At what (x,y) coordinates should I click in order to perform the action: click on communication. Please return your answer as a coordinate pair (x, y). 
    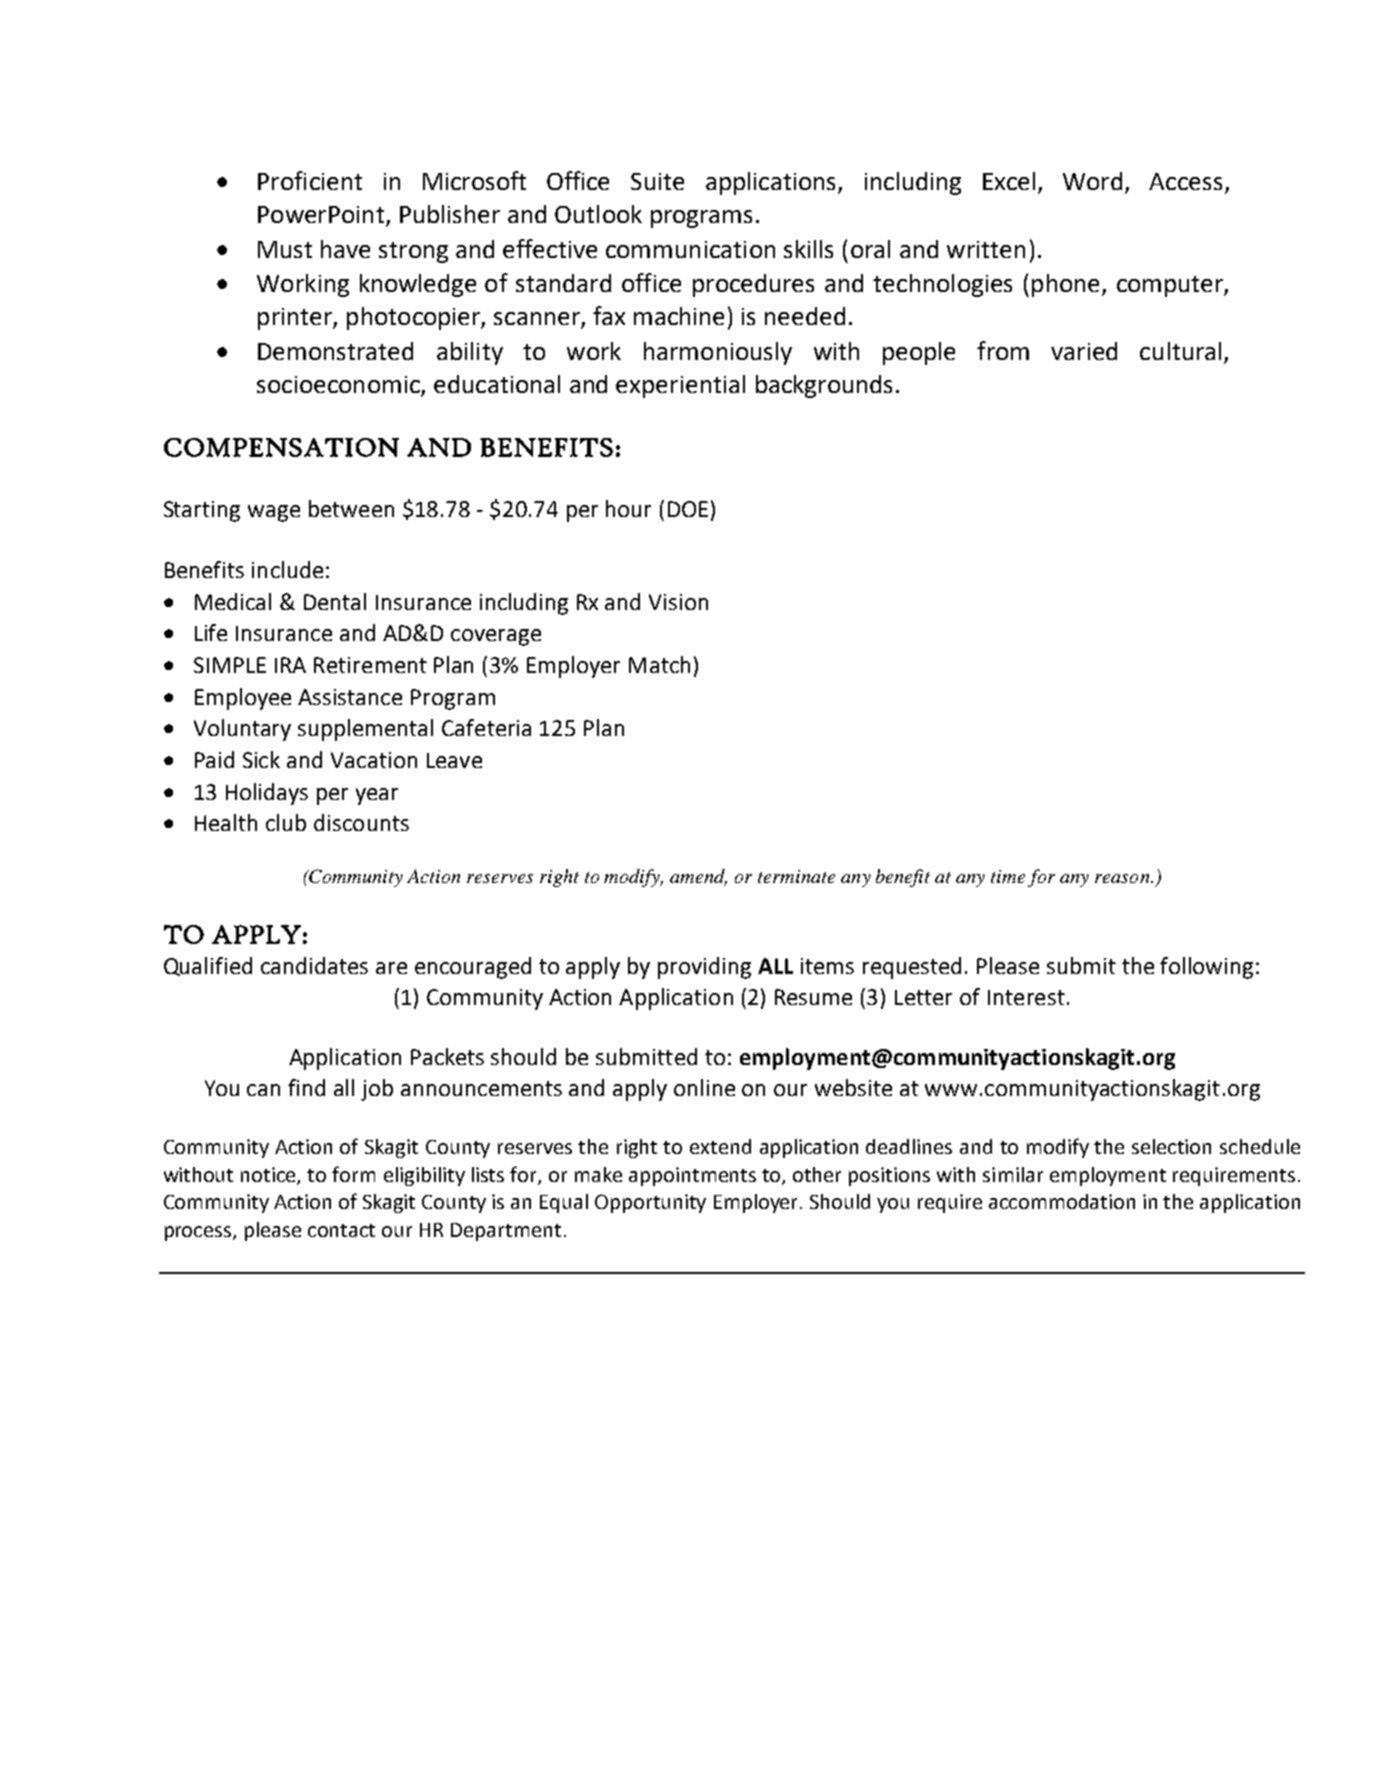
    Looking at the image, I should click on (690, 249).
